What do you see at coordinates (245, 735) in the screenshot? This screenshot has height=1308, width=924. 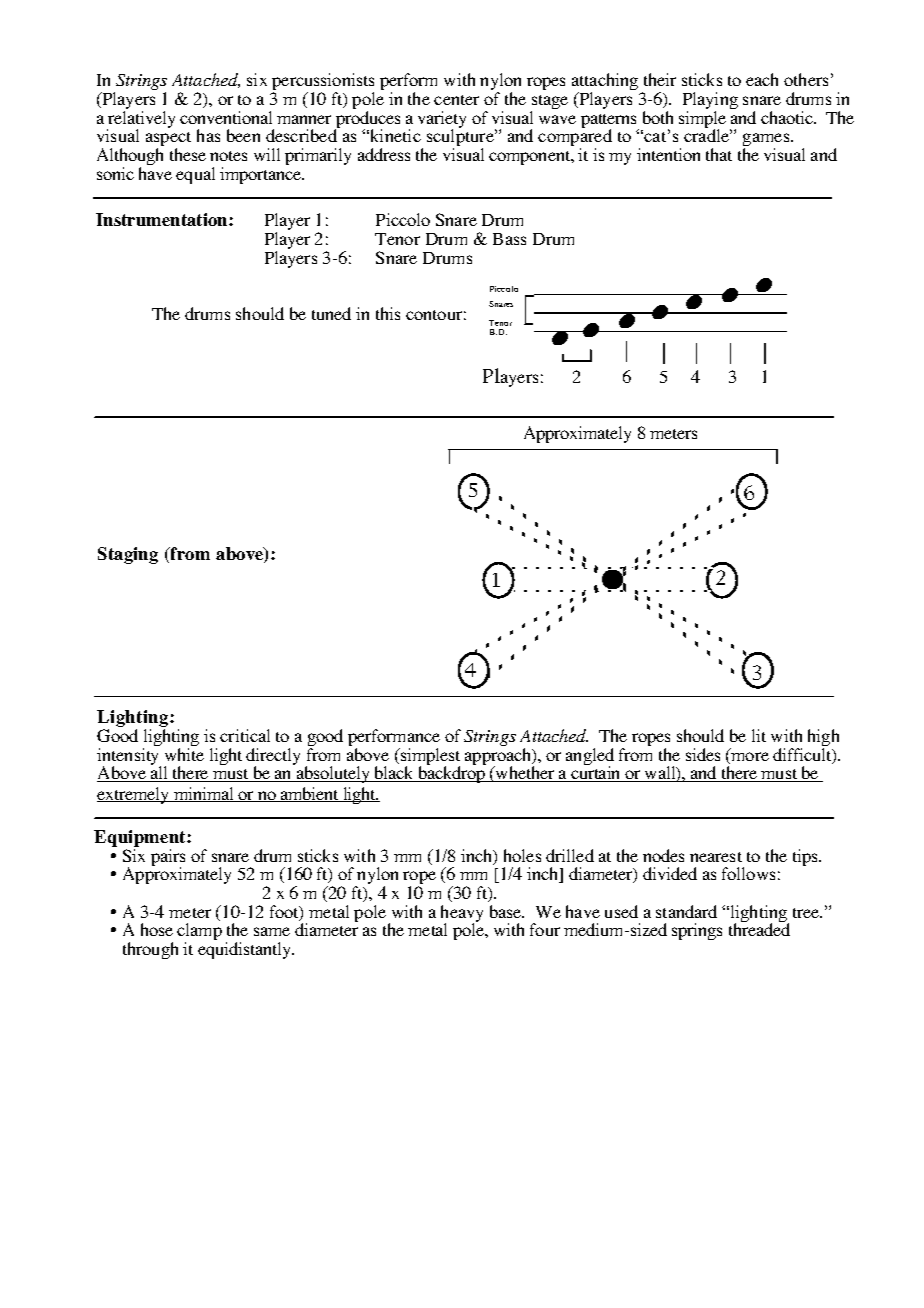 I see `critical` at bounding box center [245, 735].
